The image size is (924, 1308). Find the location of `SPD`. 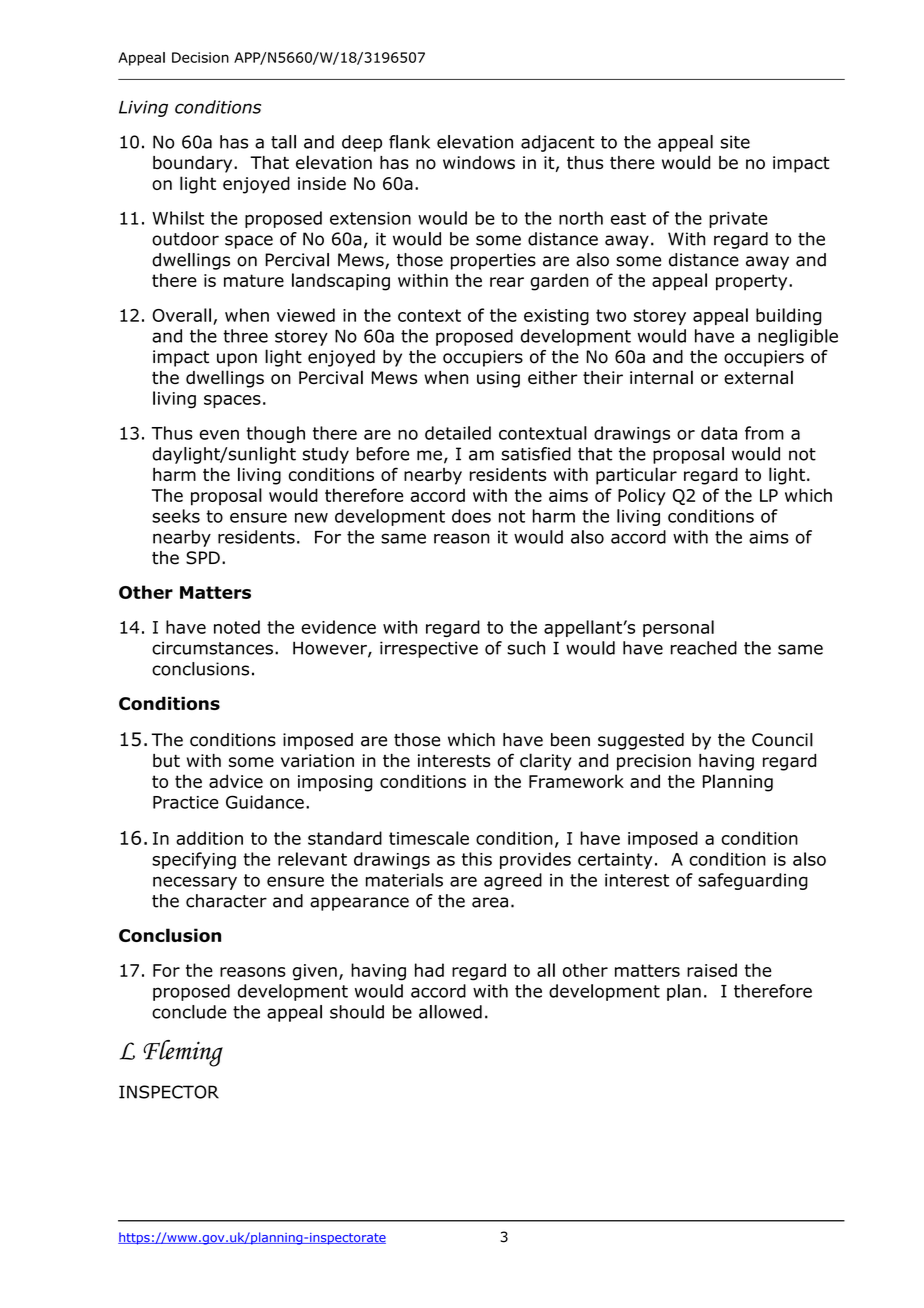

SPD is located at coordinates (203, 558).
